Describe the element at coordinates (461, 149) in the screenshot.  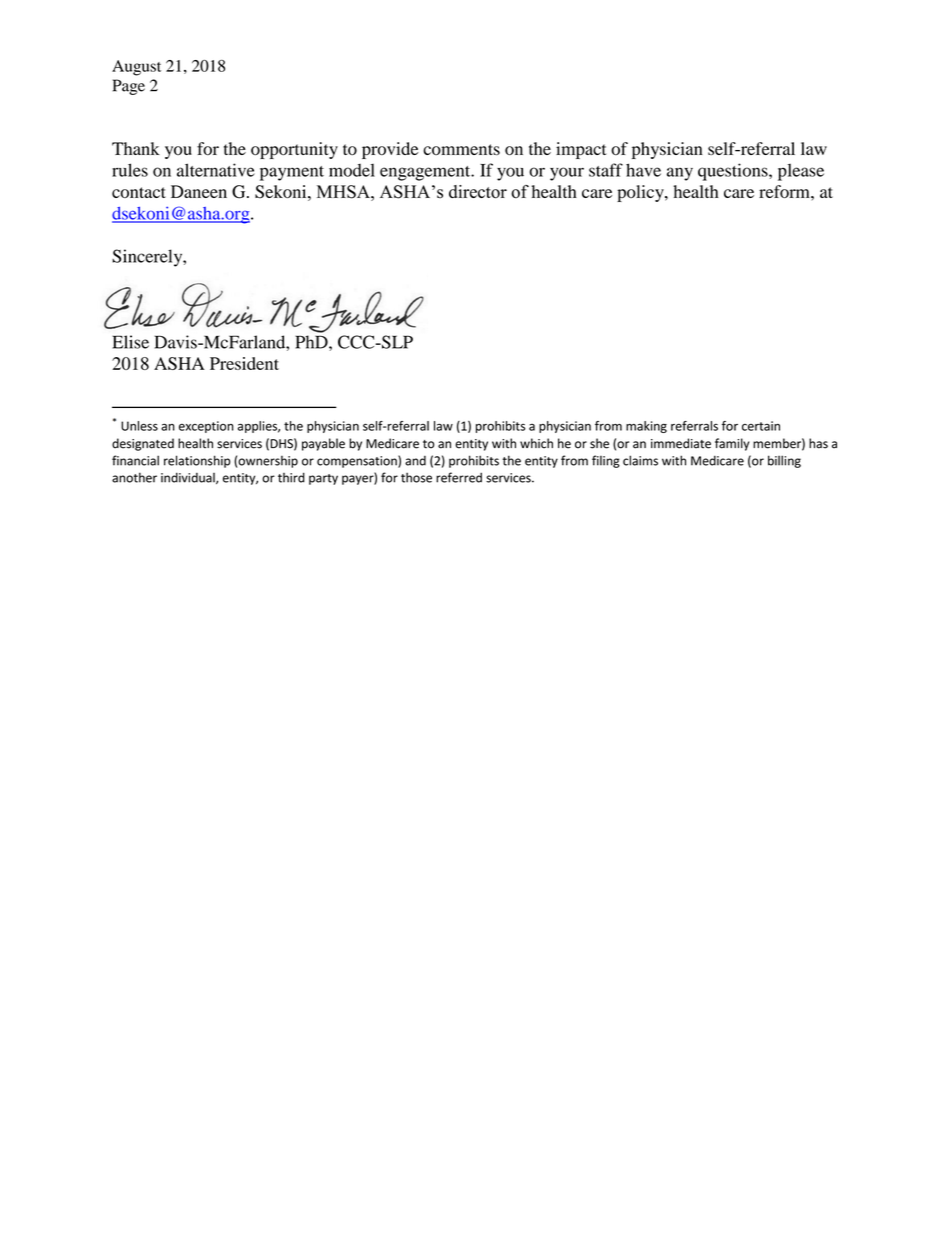
I see `comments` at that location.
